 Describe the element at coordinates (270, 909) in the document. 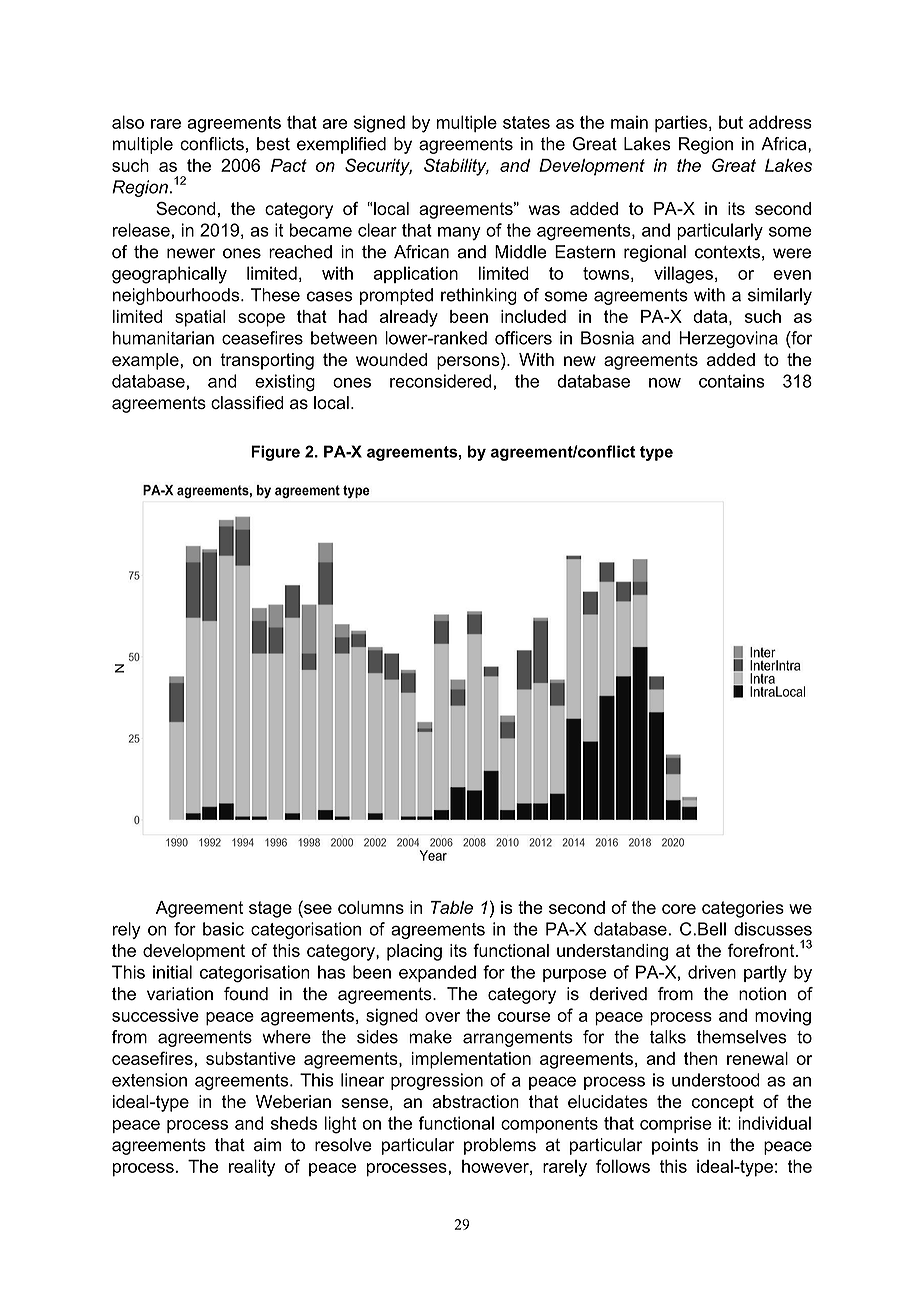

I see `stage` at that location.
